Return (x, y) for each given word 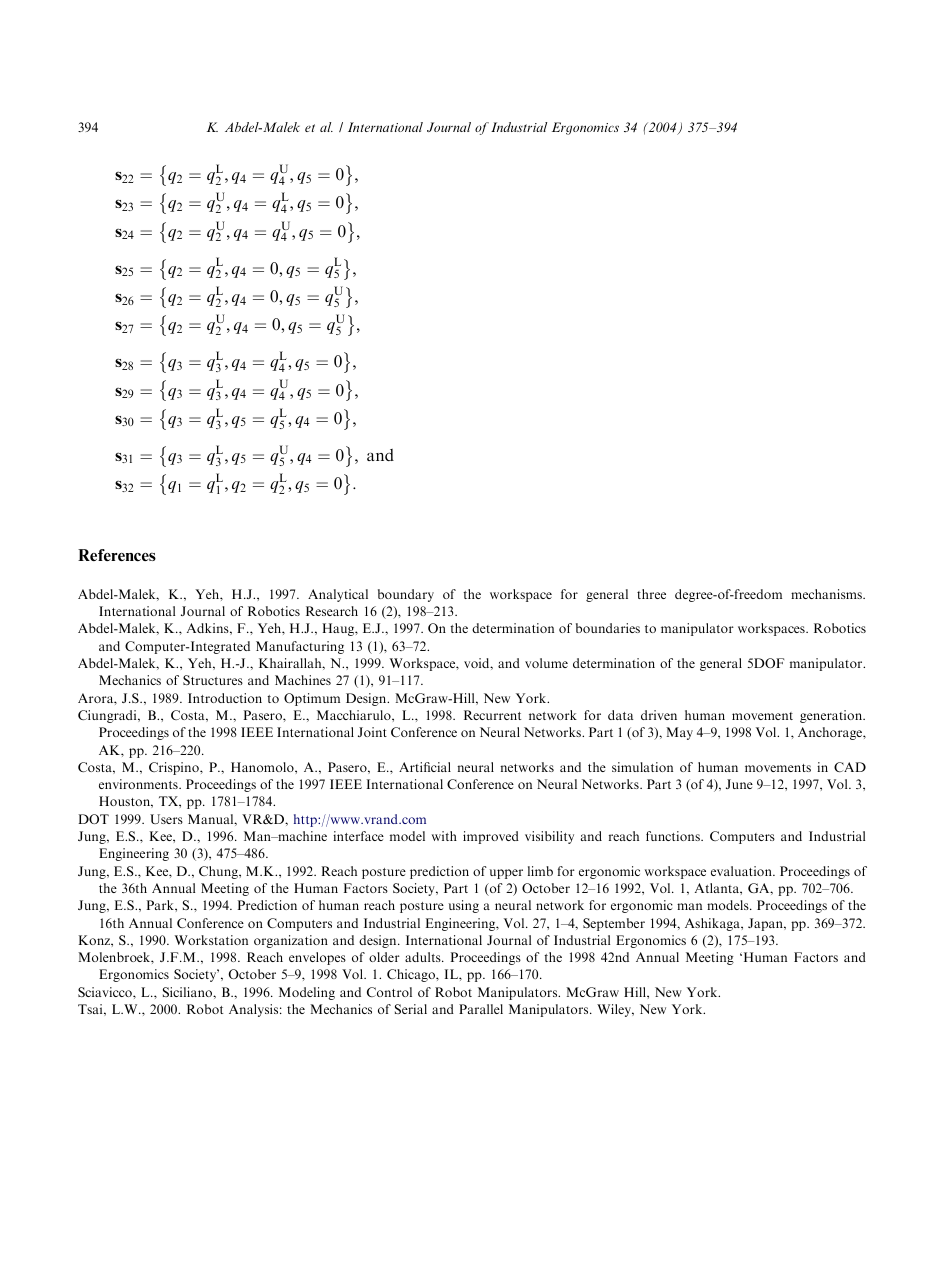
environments (139, 784)
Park (161, 905)
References (117, 555)
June (739, 784)
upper (506, 874)
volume (546, 663)
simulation (642, 767)
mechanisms (827, 594)
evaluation (742, 871)
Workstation (211, 940)
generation (832, 716)
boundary (406, 595)
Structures (213, 680)
